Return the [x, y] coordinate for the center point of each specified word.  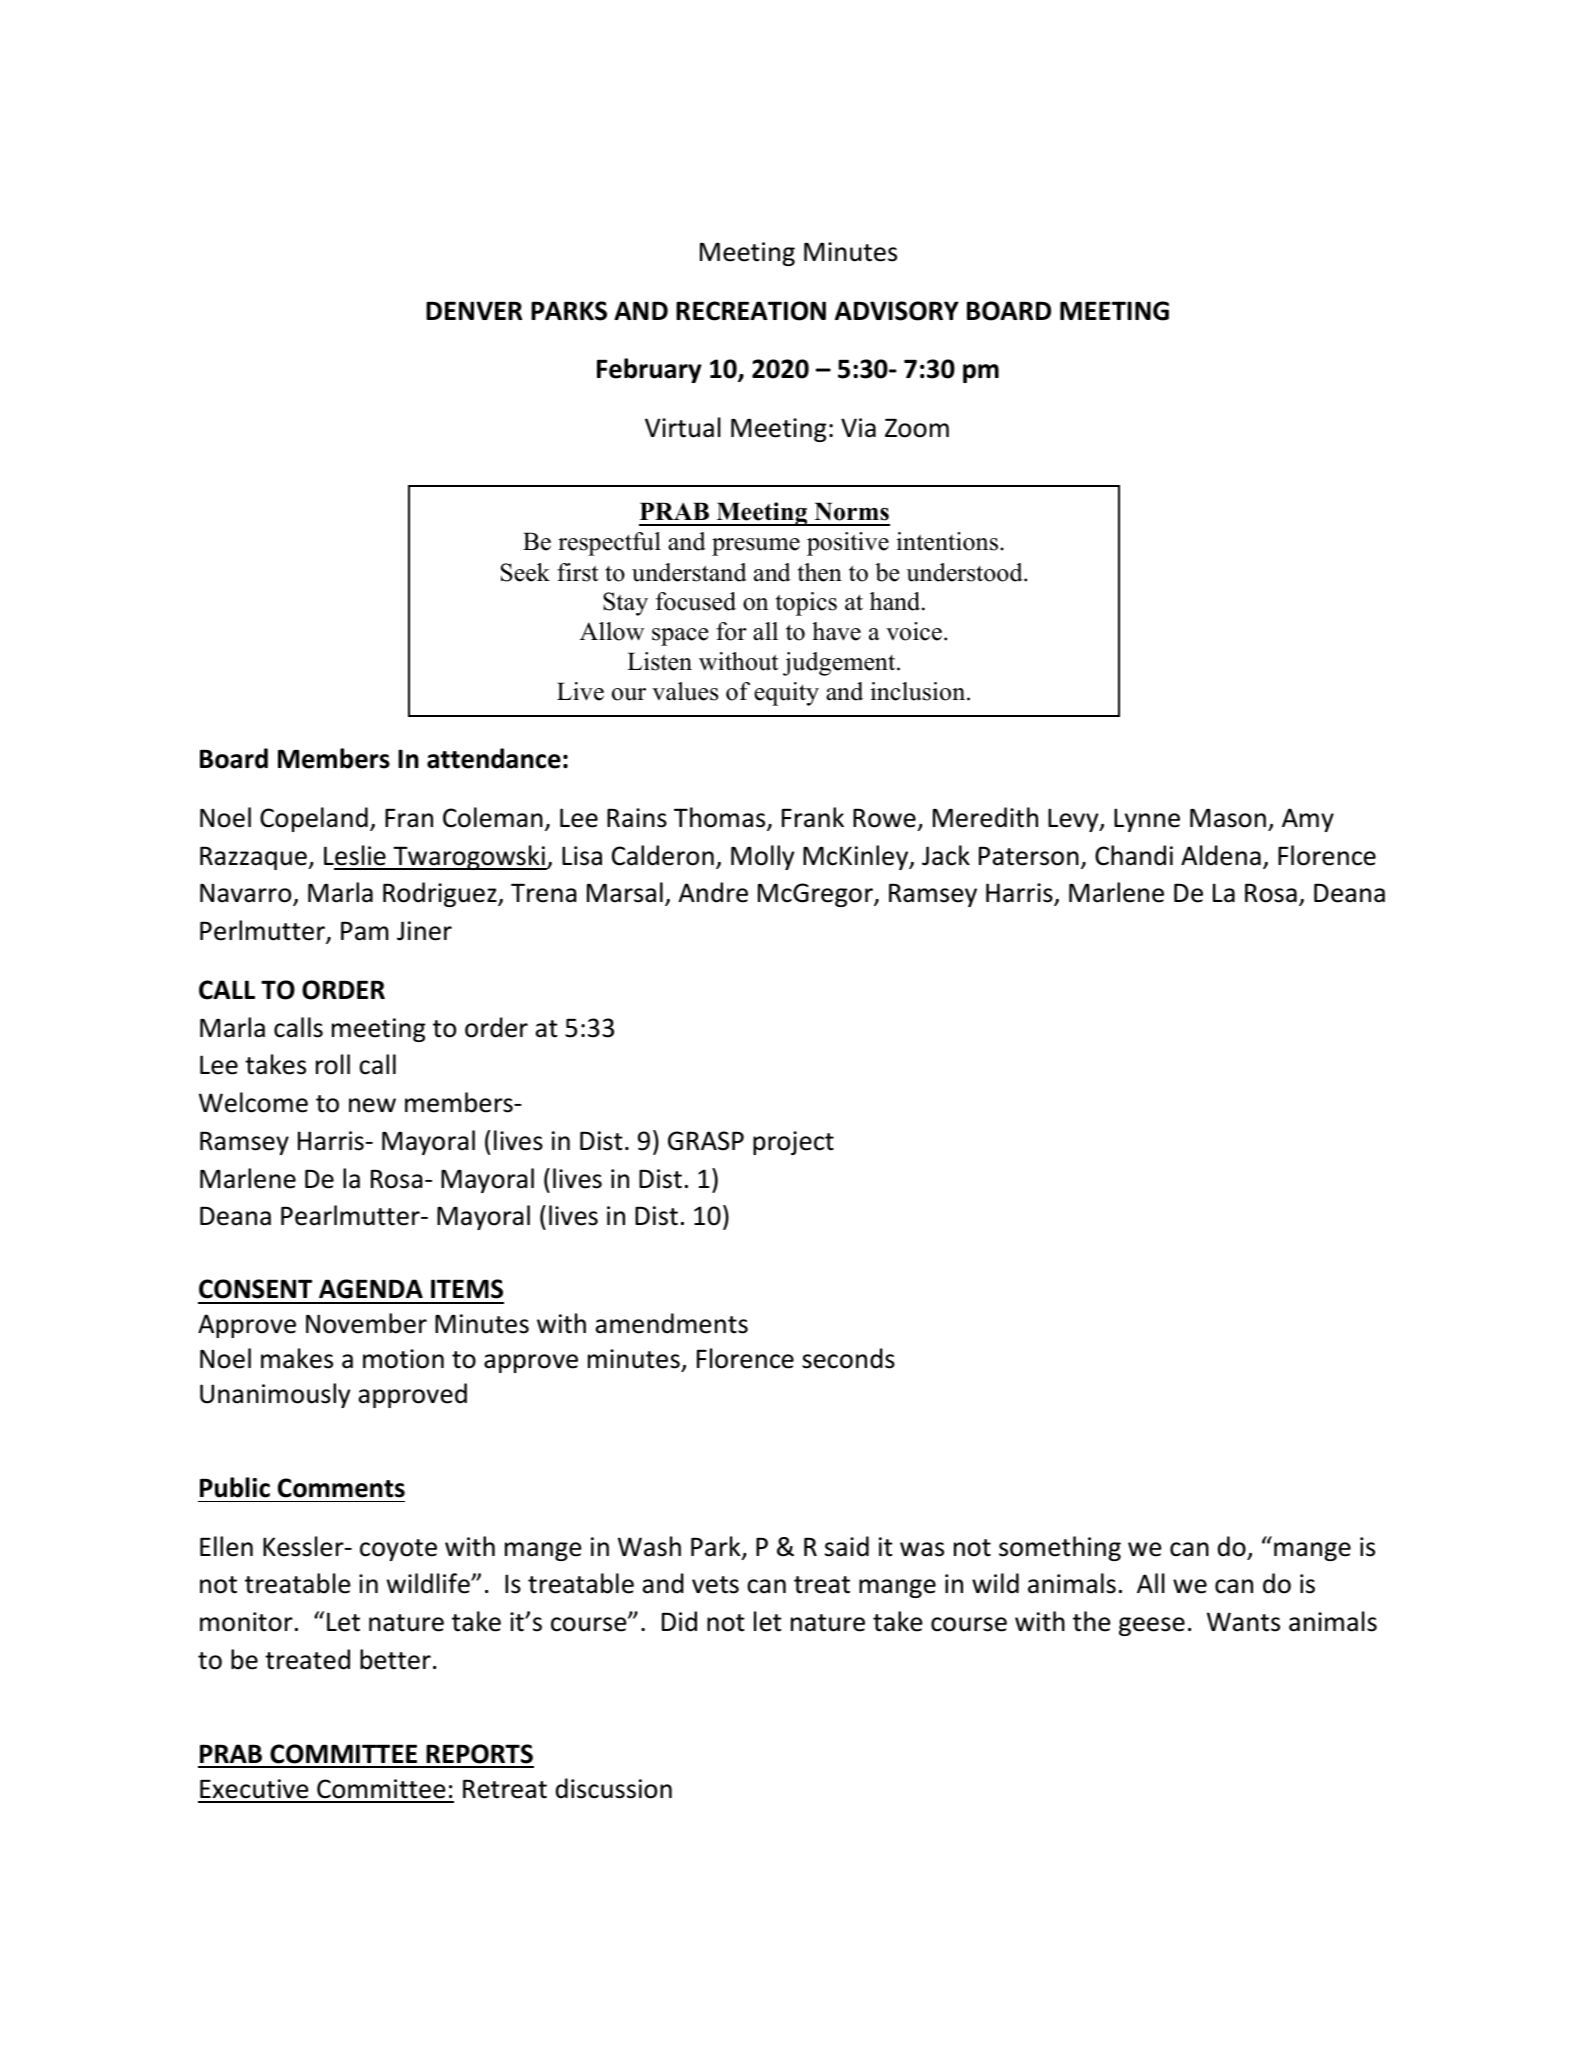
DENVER [474, 310]
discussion [614, 1788]
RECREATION [751, 311]
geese [1152, 1626]
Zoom [917, 428]
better [395, 1659]
